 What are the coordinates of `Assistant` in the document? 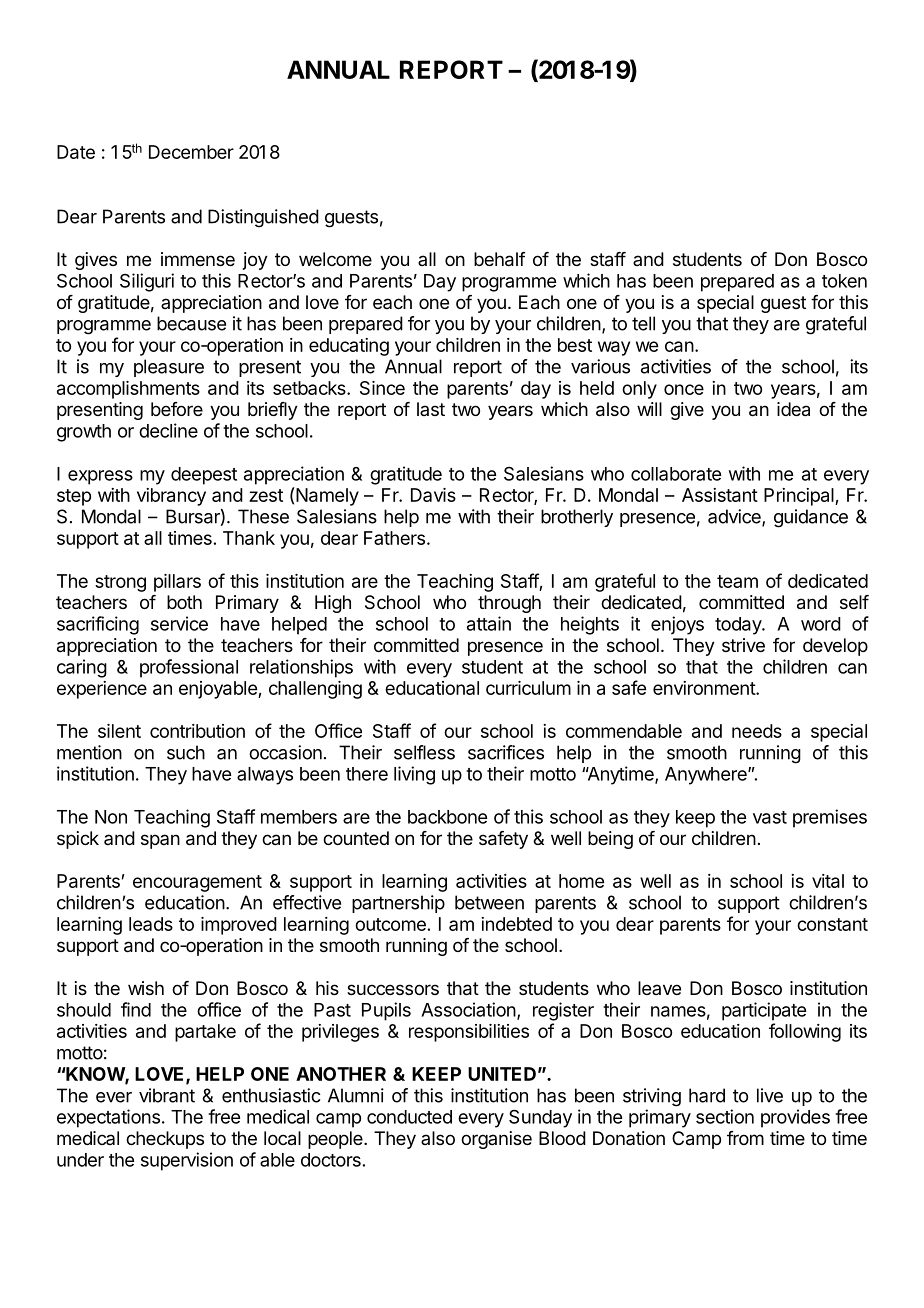 It's located at (720, 495).
